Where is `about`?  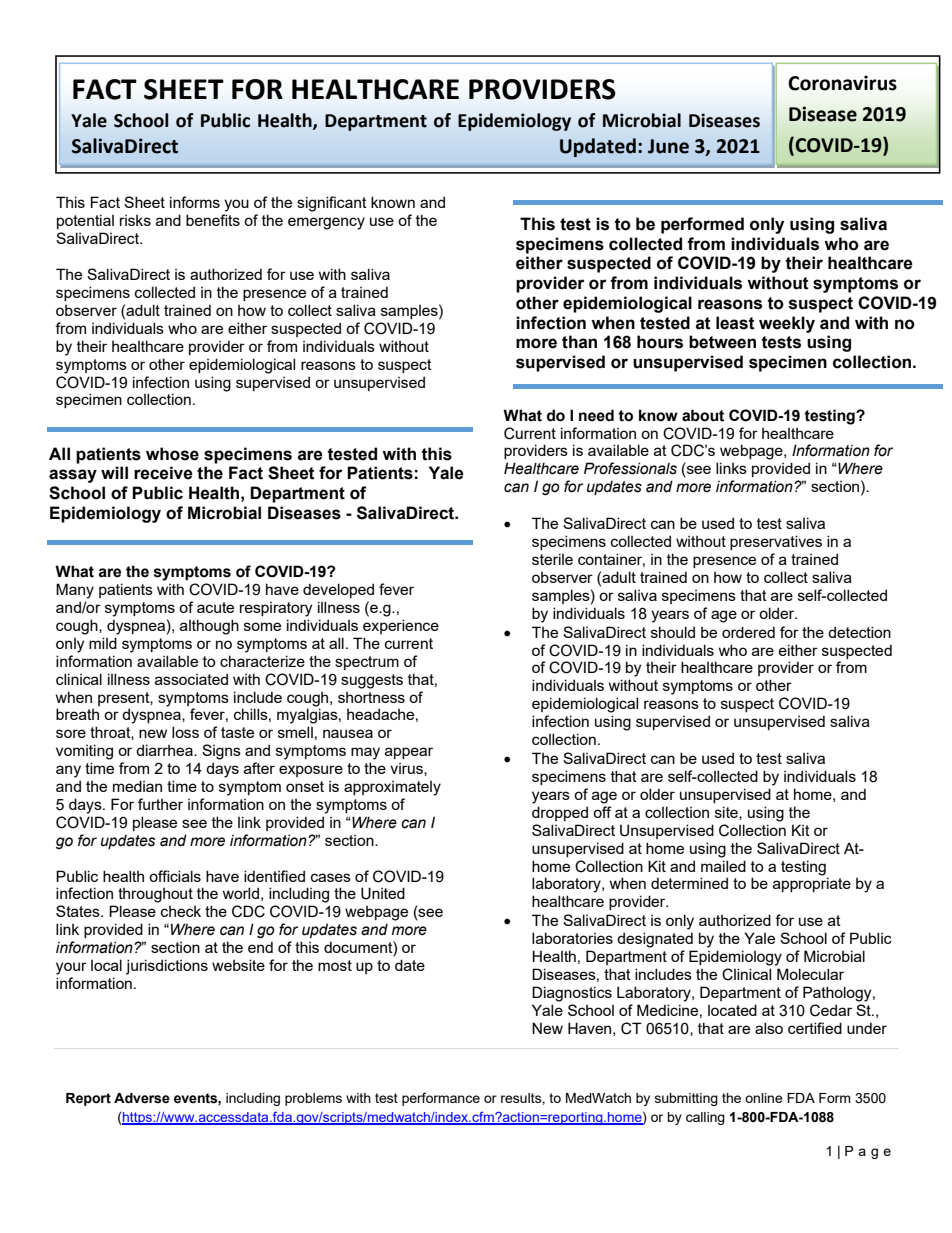
about is located at coordinates (703, 415).
